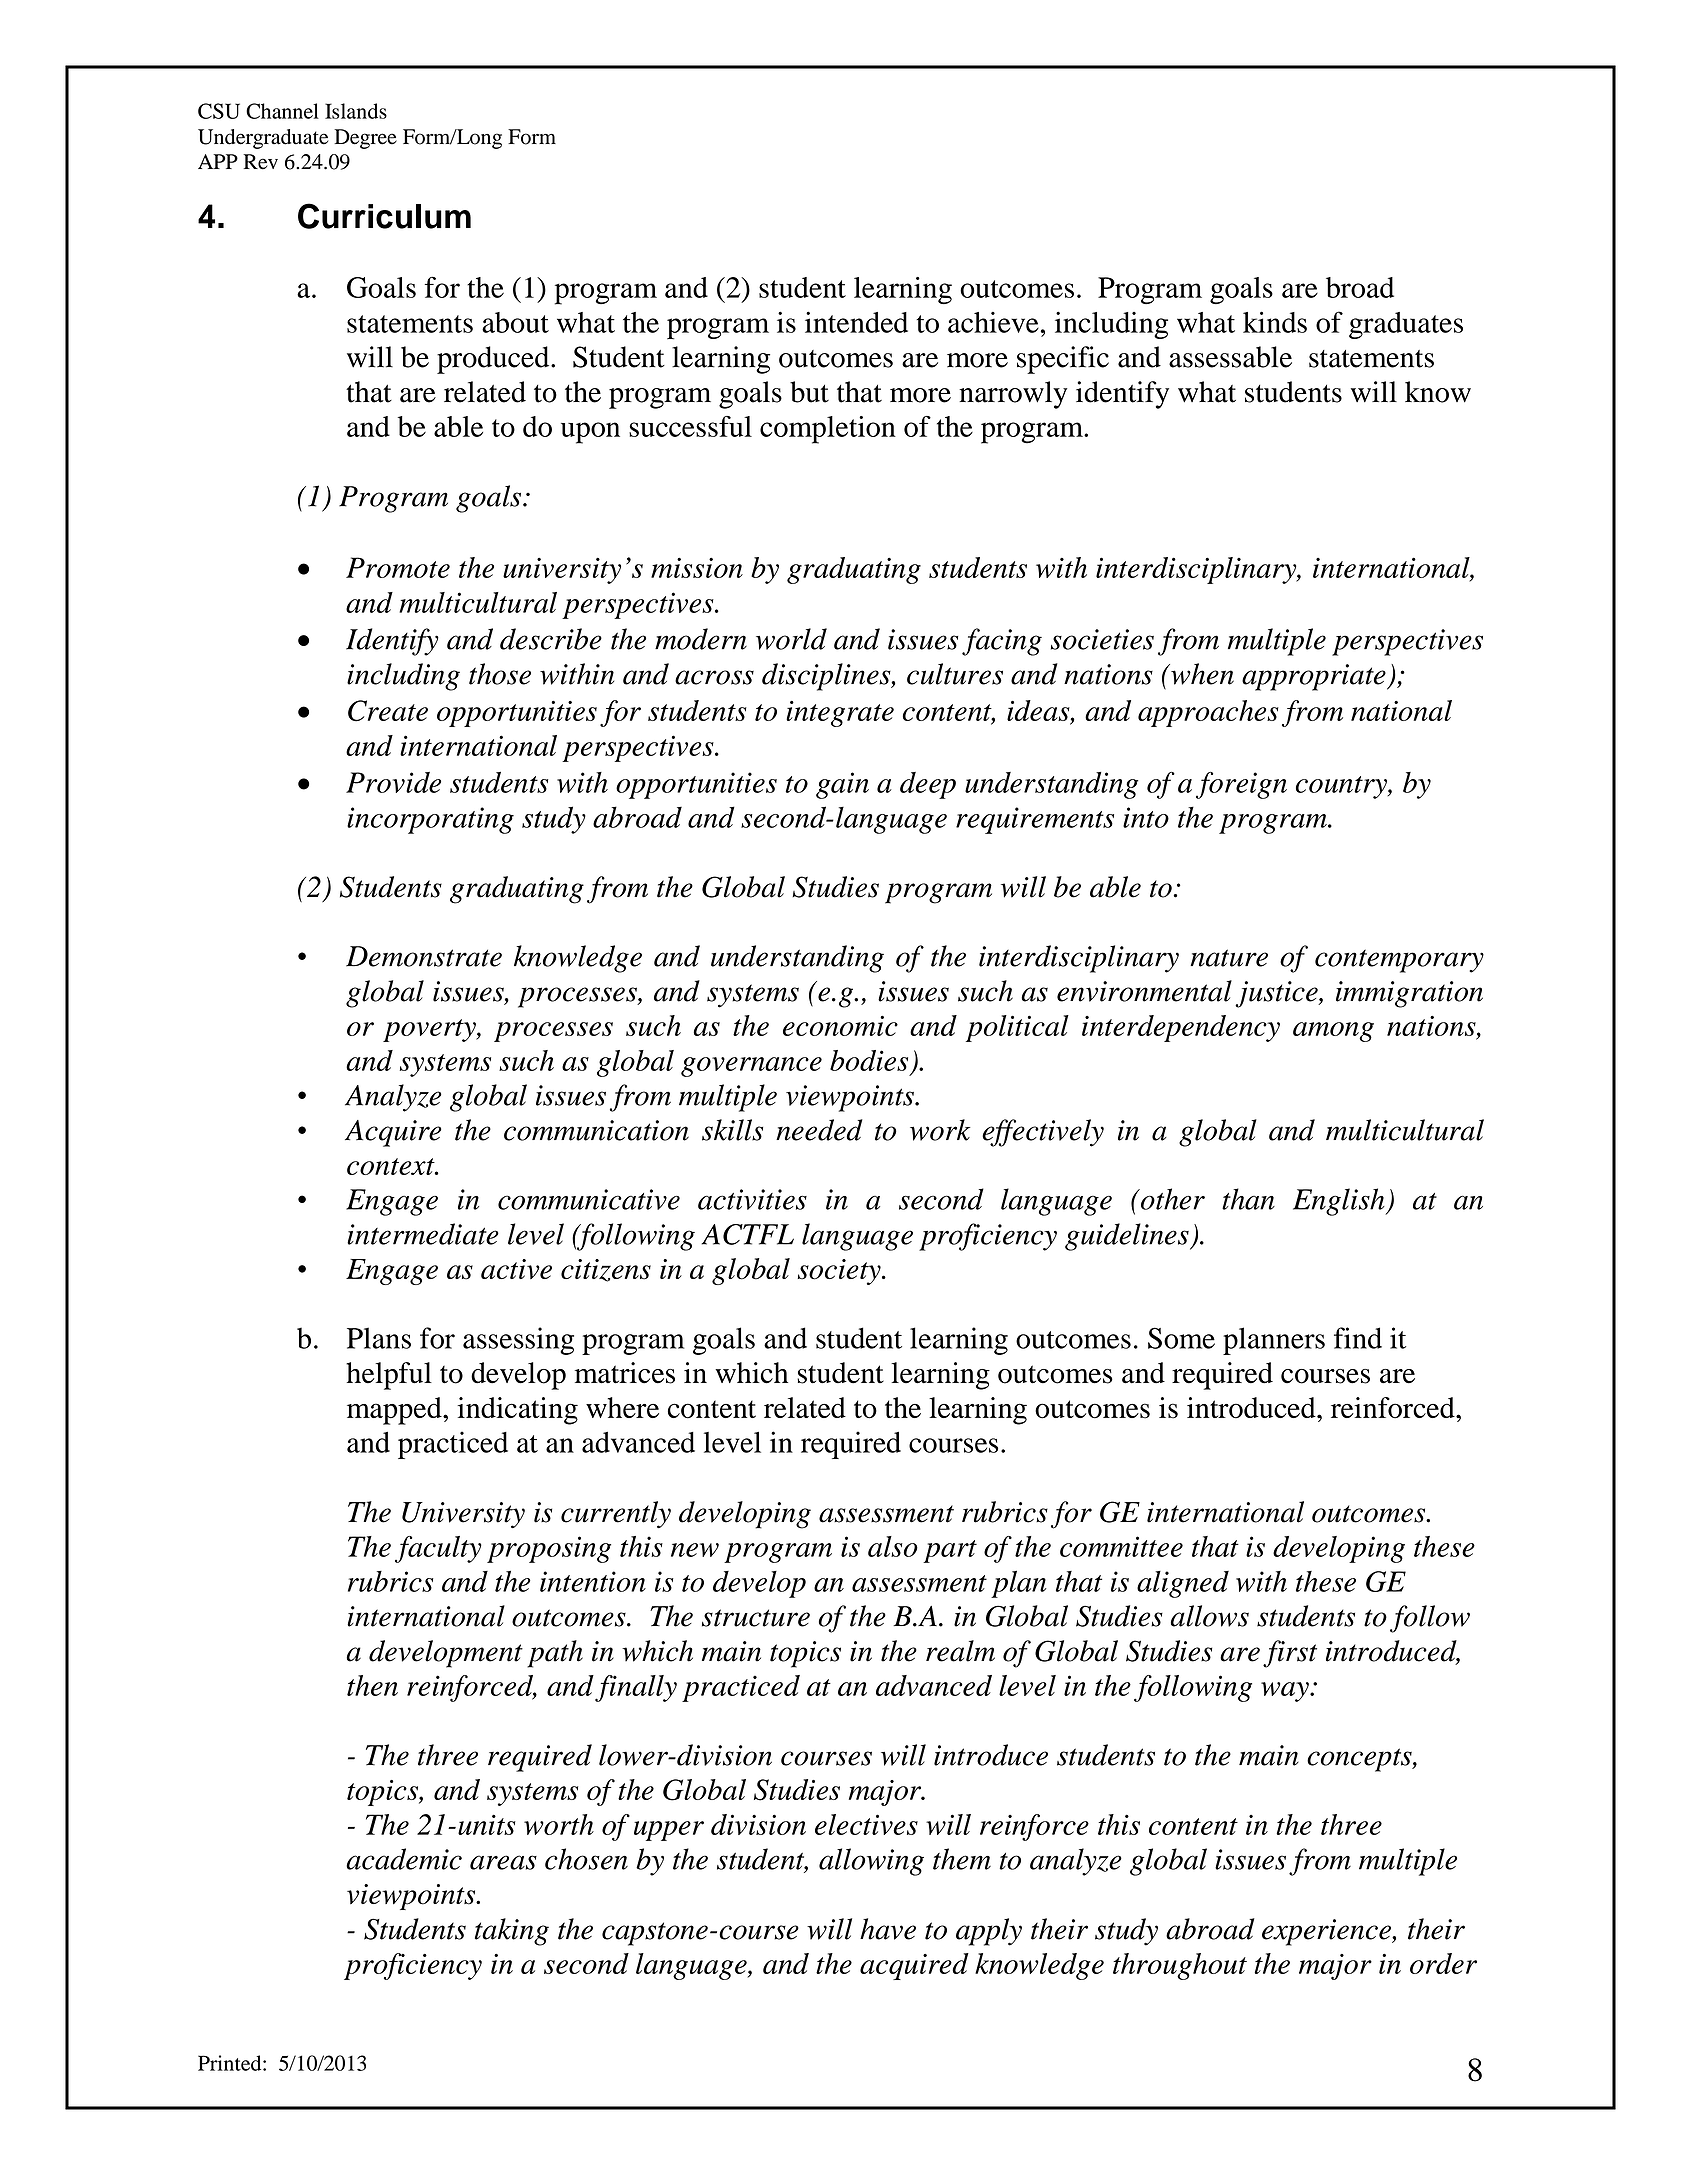 This document has width=1681, height=2175. What do you see at coordinates (842, 785) in the document?
I see `gain` at bounding box center [842, 785].
